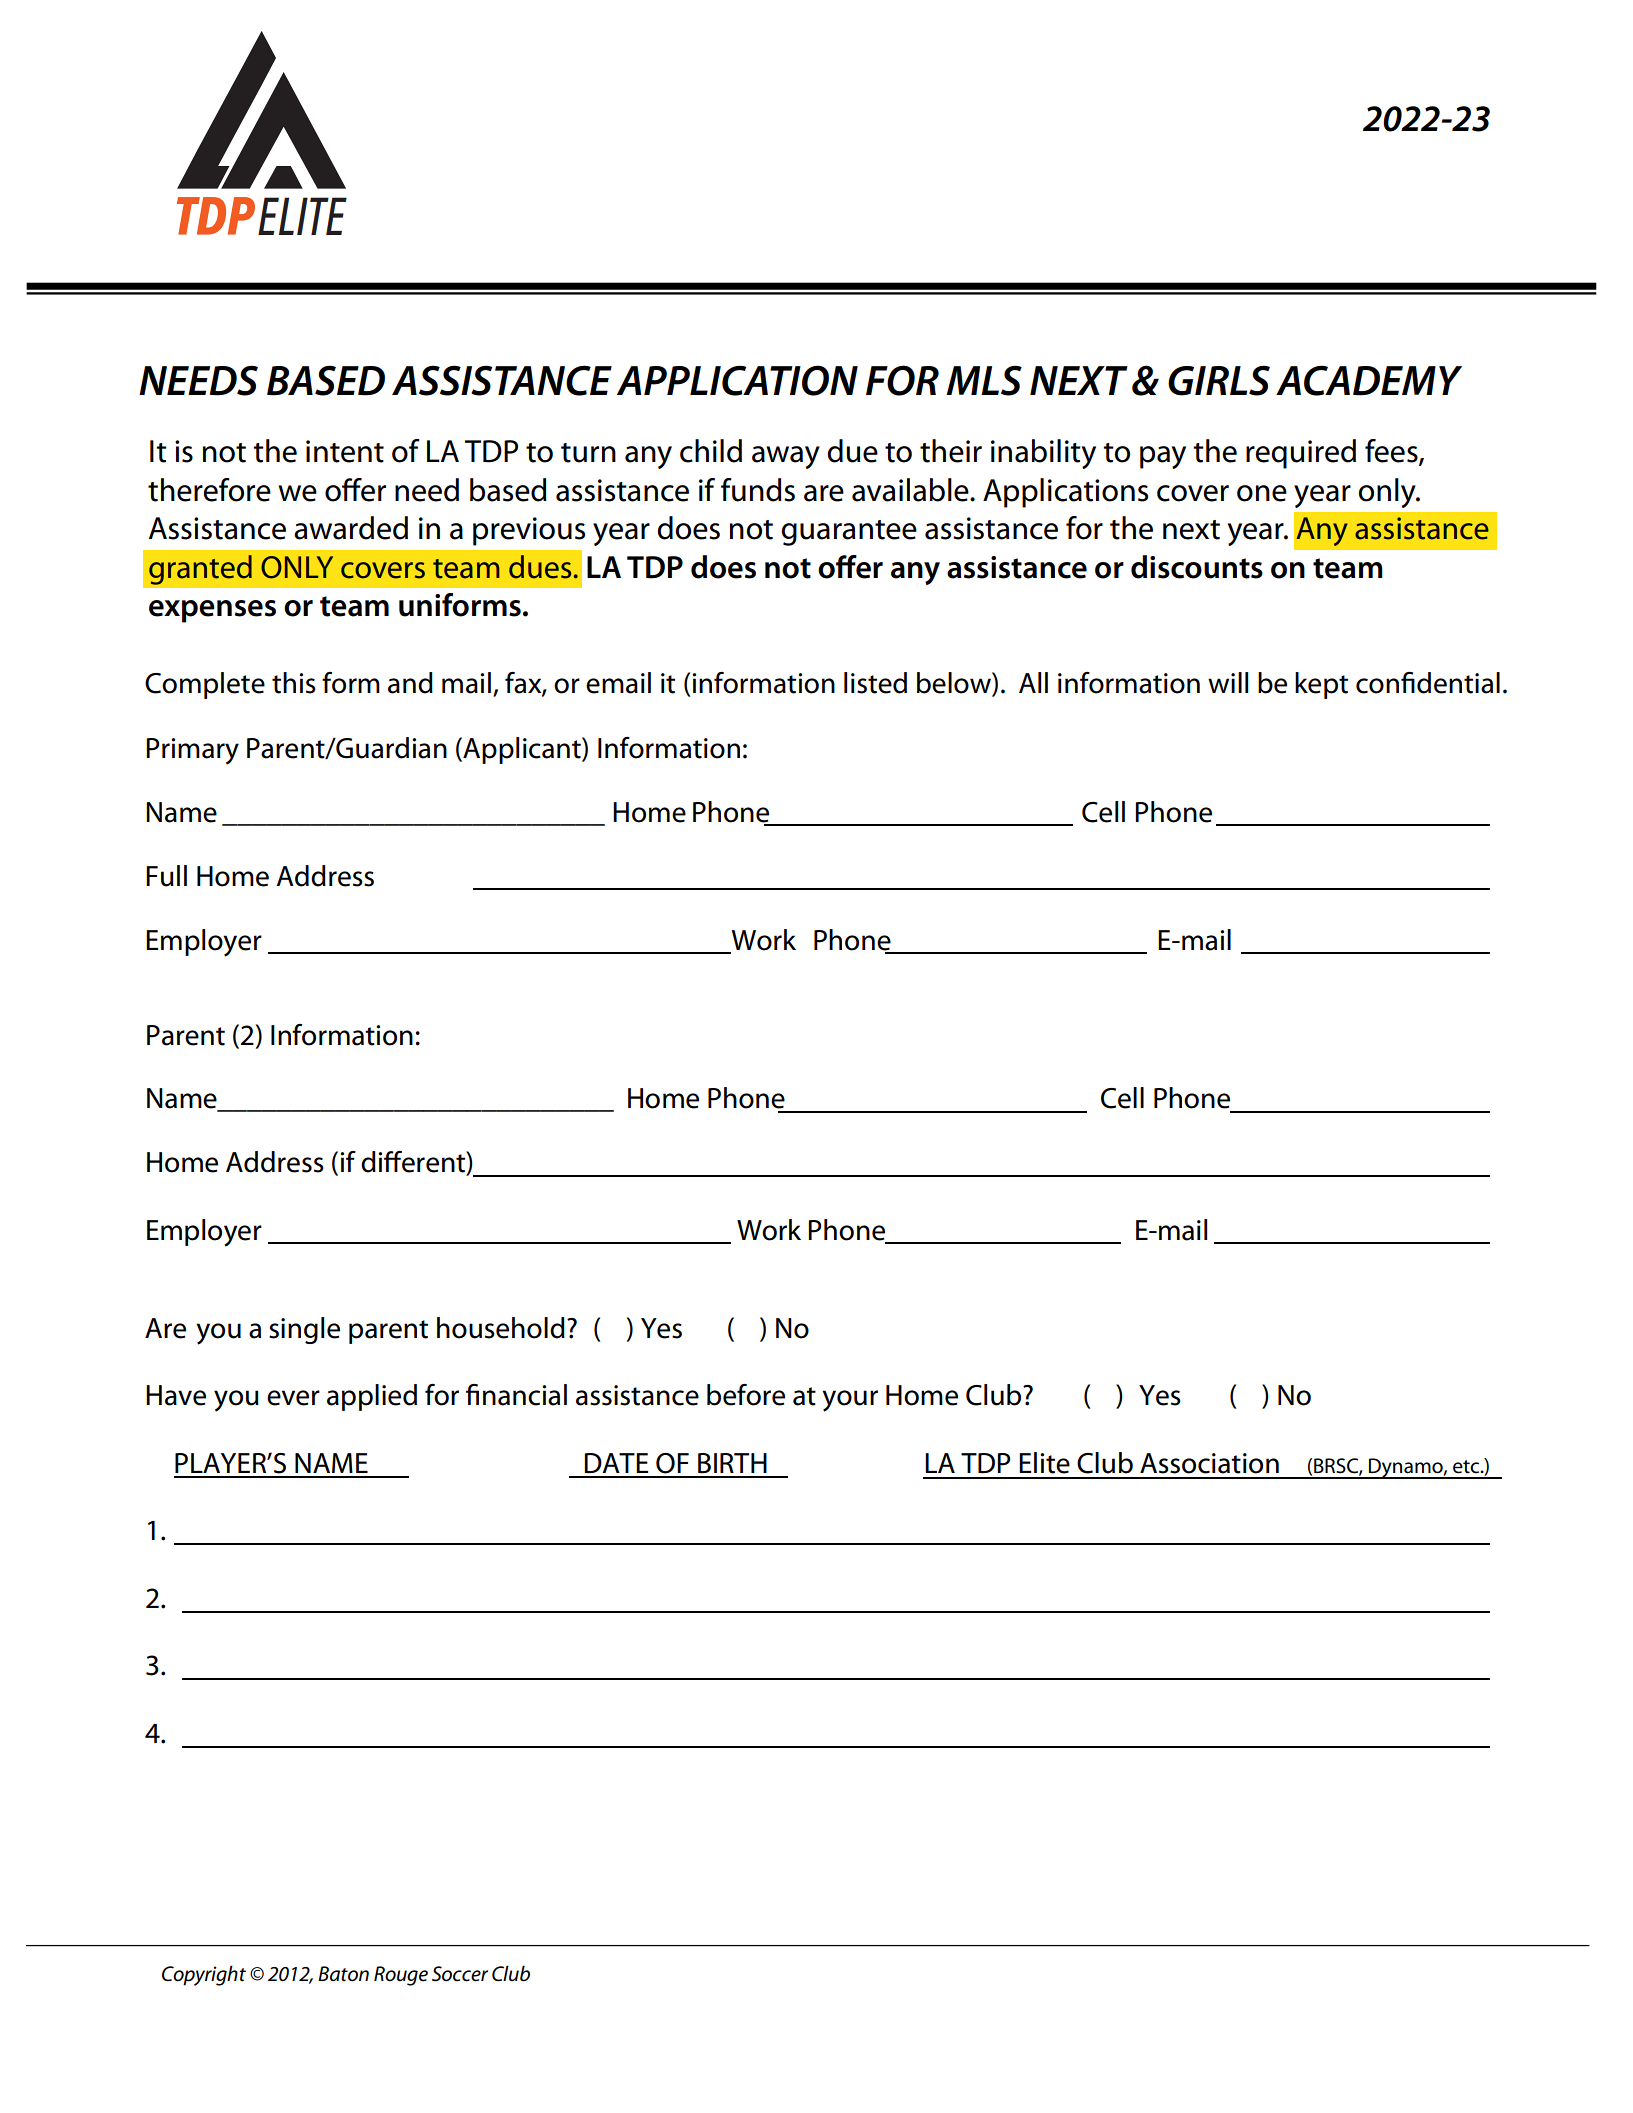  I want to click on before, so click(746, 1395).
